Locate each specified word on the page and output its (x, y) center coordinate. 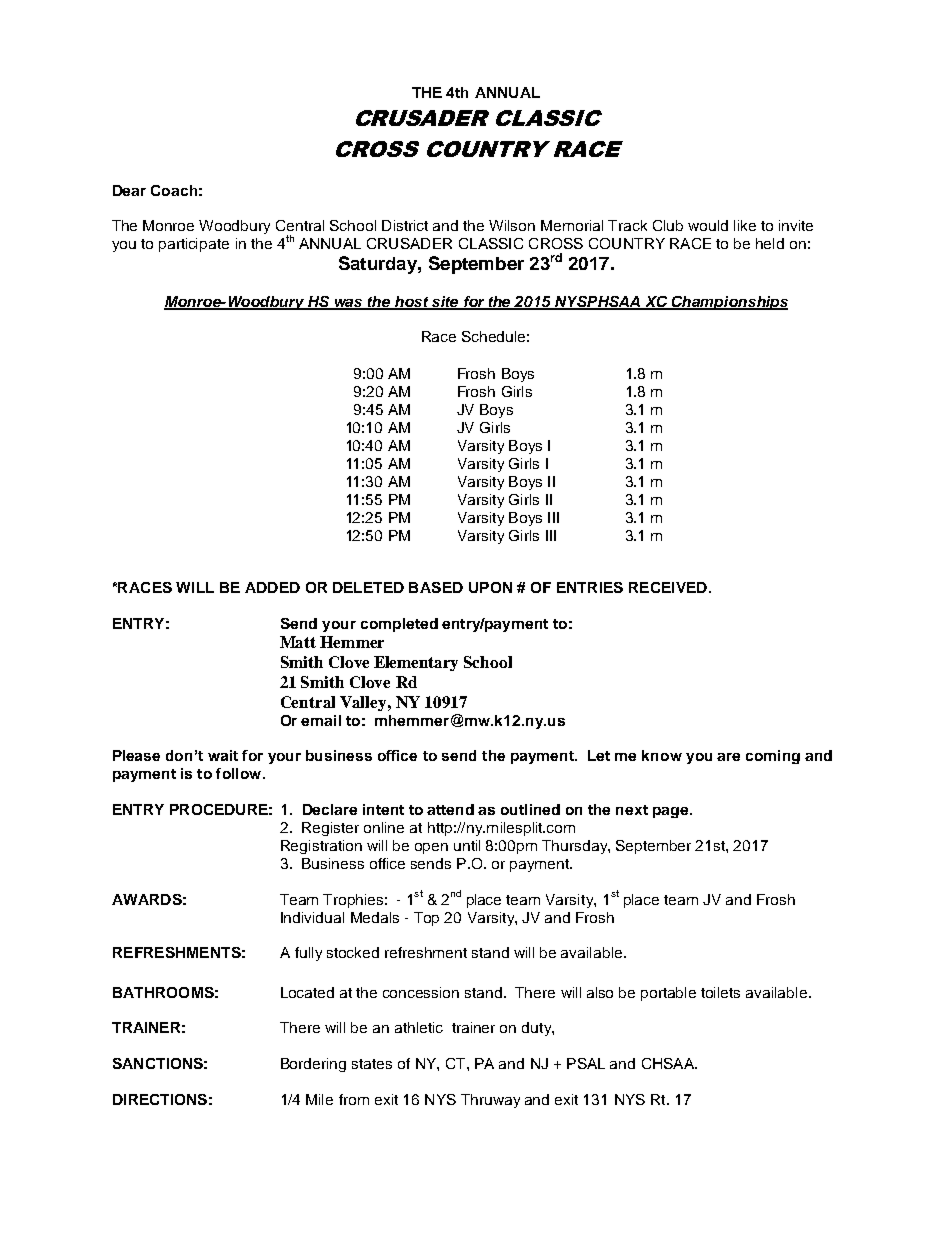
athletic (419, 1027)
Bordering (313, 1065)
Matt (298, 642)
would (708, 225)
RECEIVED (668, 587)
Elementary (416, 663)
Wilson (512, 225)
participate (194, 245)
